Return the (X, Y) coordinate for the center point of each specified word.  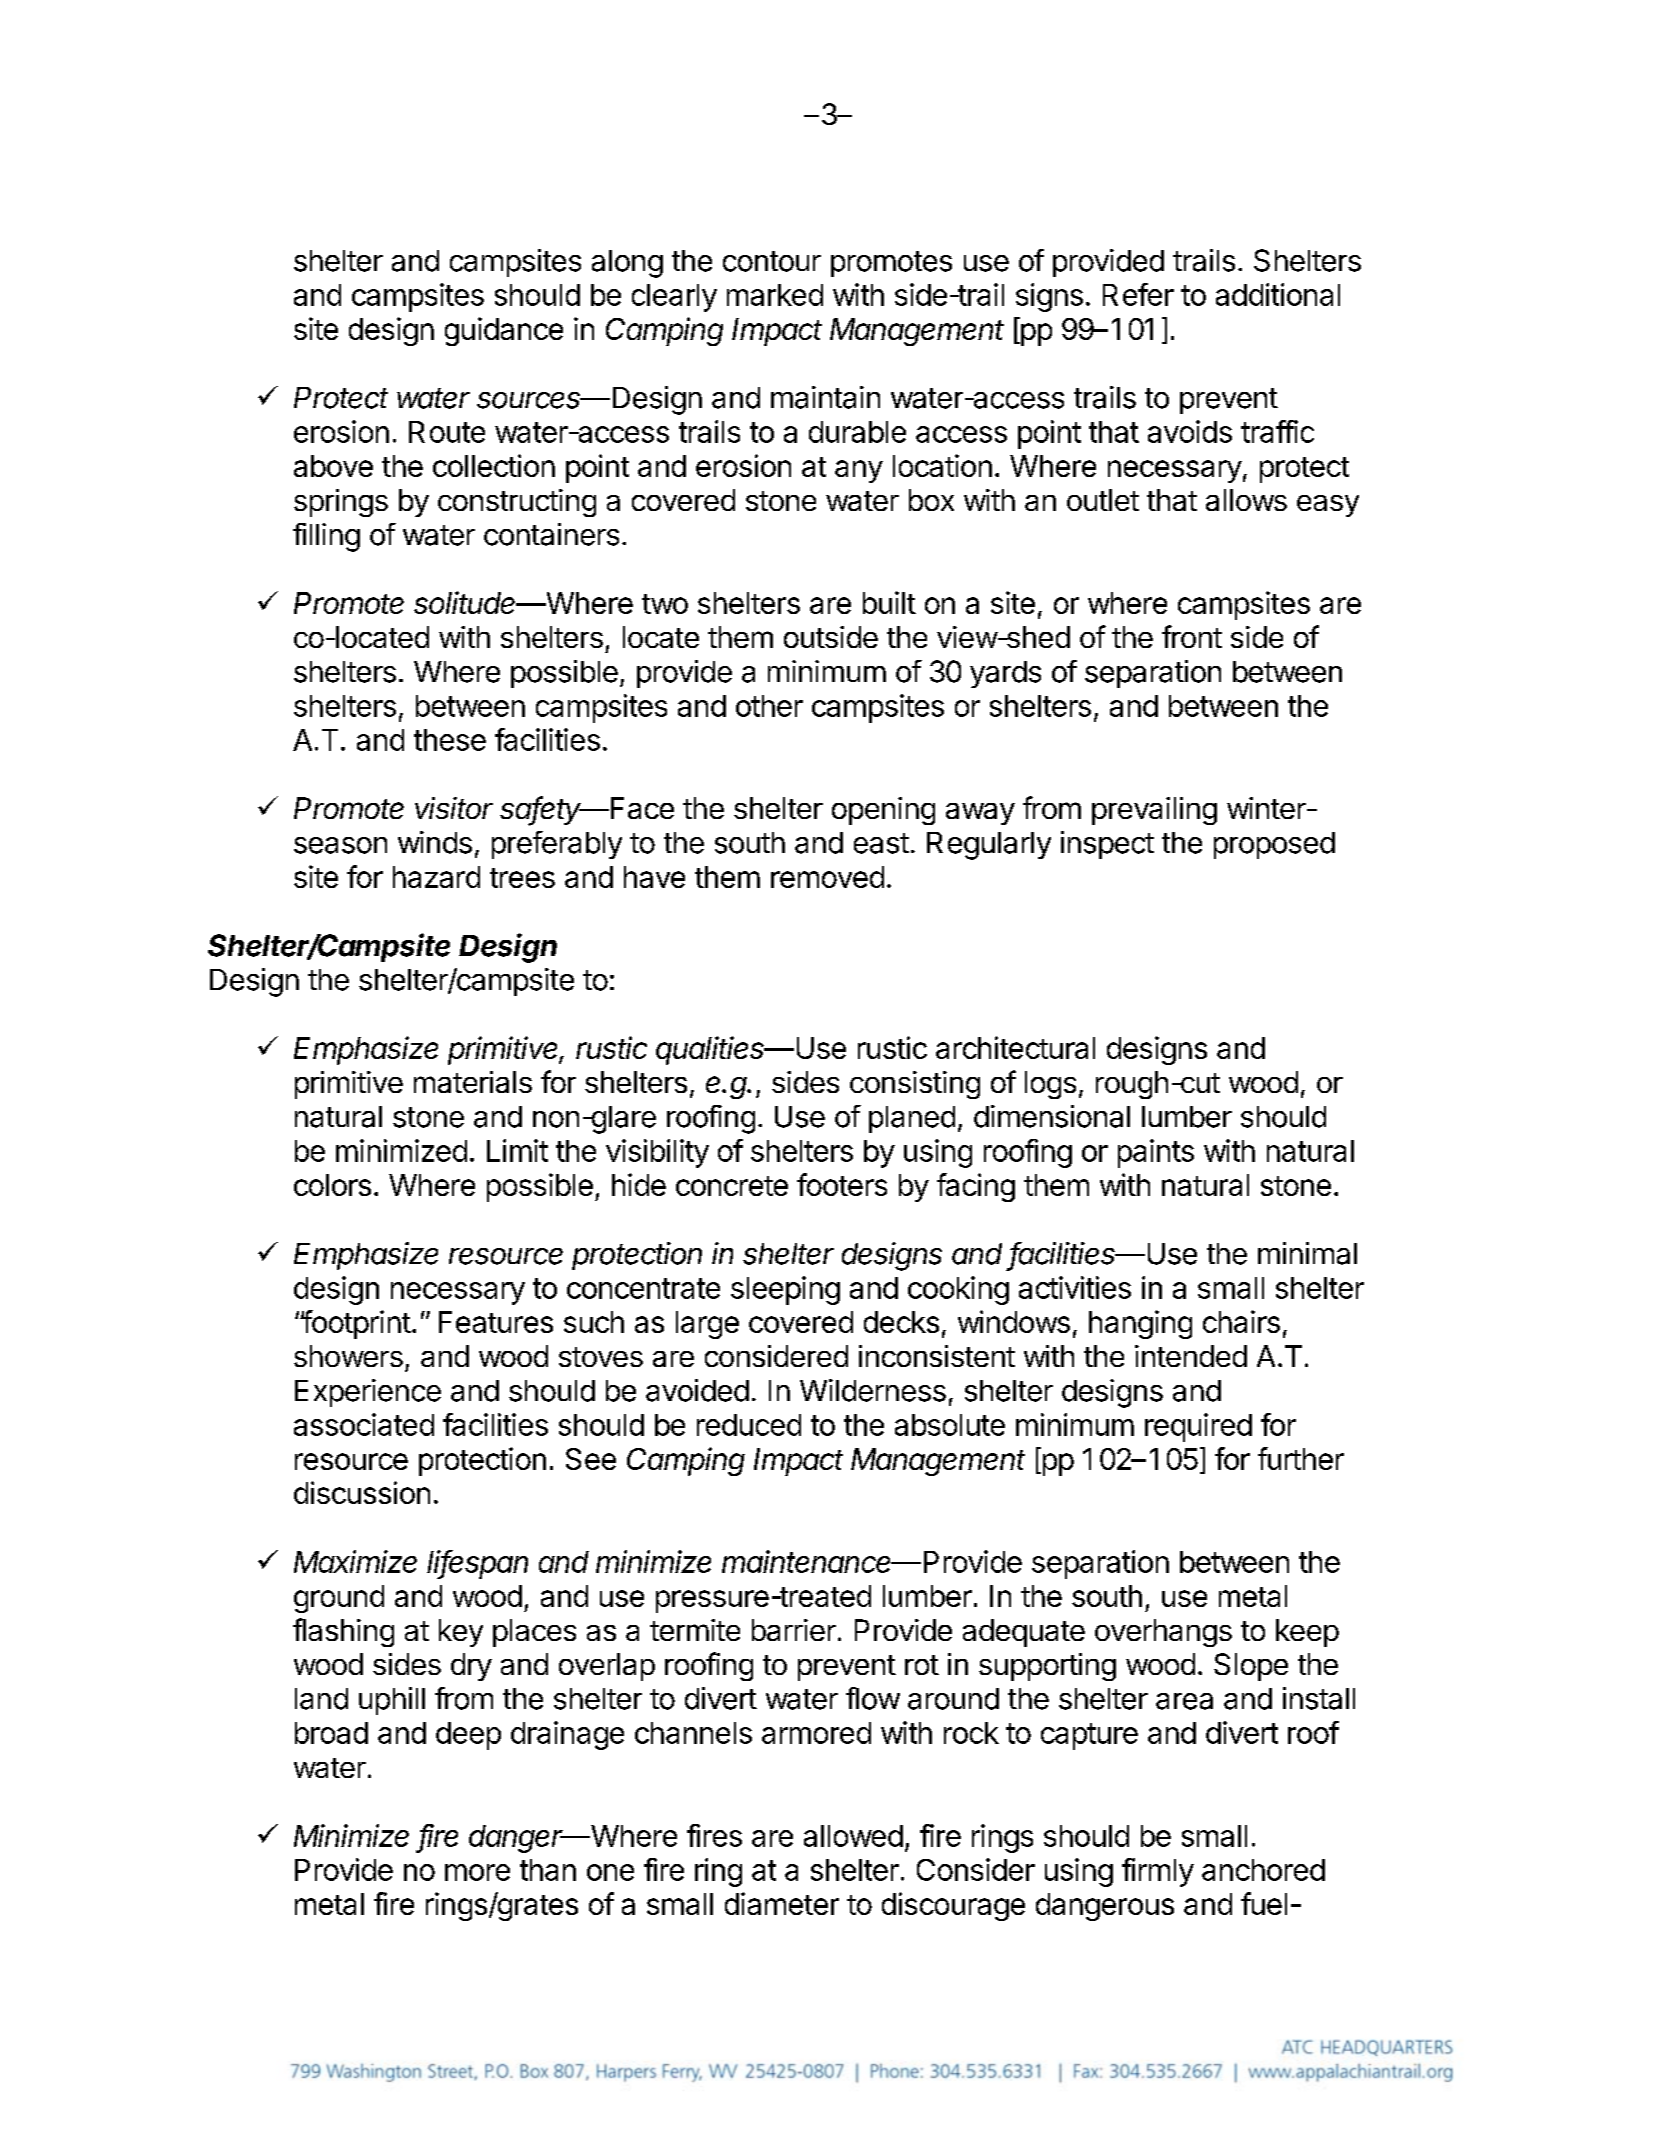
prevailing (1154, 811)
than (548, 1870)
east (881, 843)
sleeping (785, 1290)
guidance (504, 331)
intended (1191, 1356)
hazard (436, 877)
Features (496, 1322)
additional (1278, 294)
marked (775, 295)
